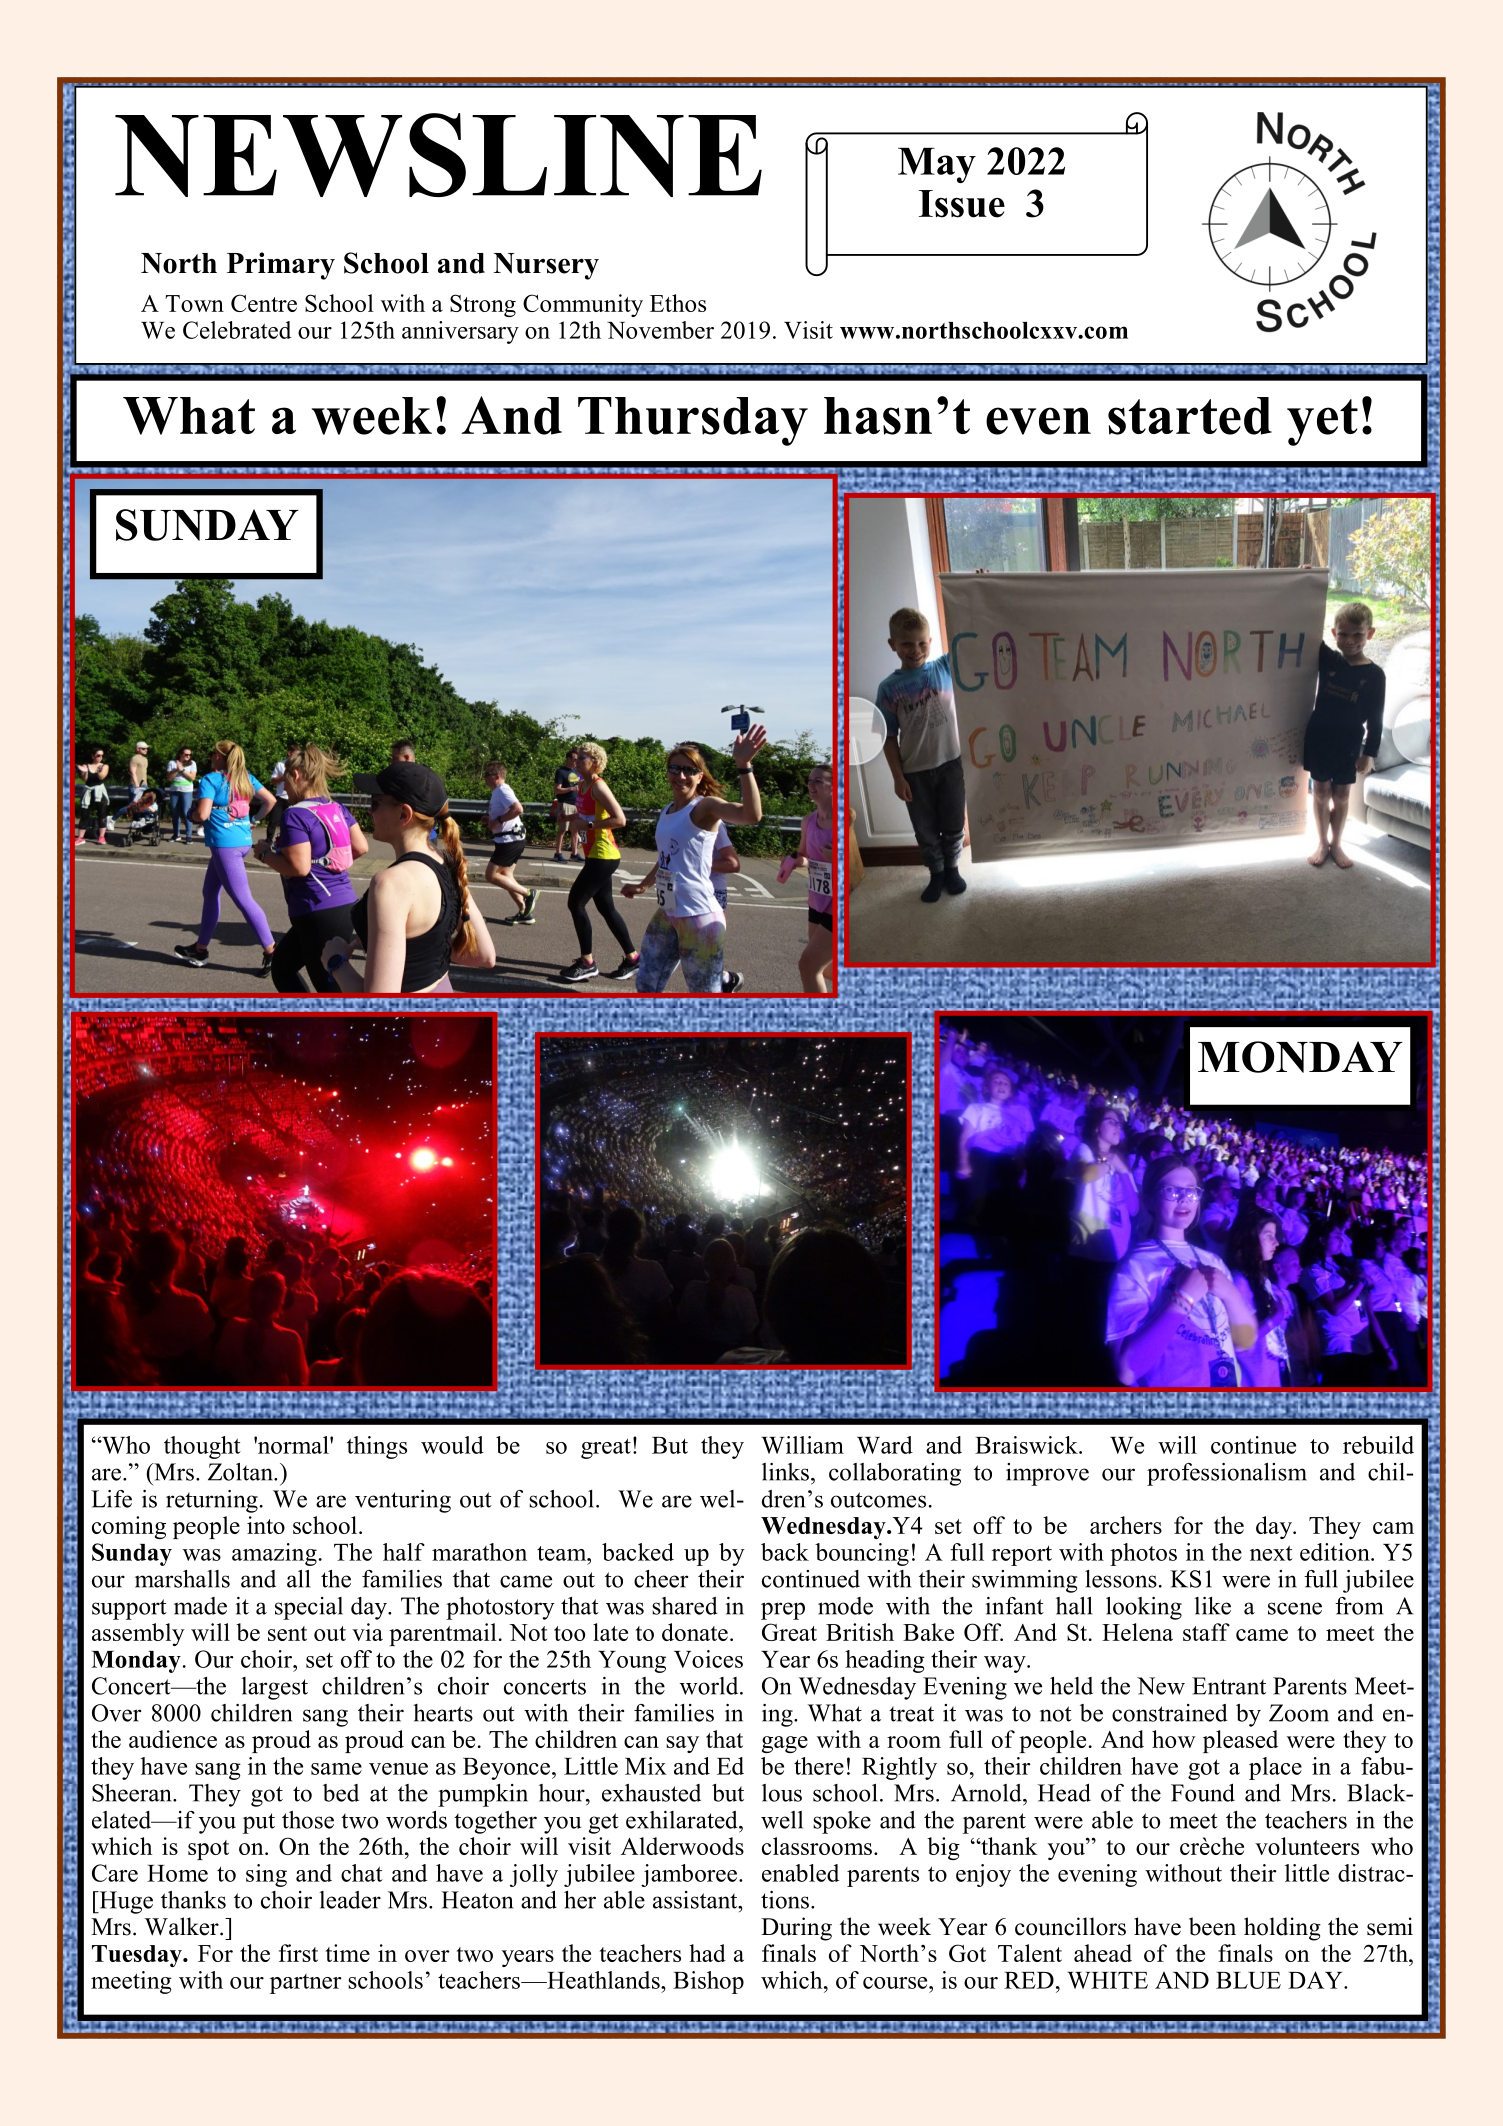 This page has width=1503, height=2126. What do you see at coordinates (707, 1953) in the page?
I see `had` at bounding box center [707, 1953].
